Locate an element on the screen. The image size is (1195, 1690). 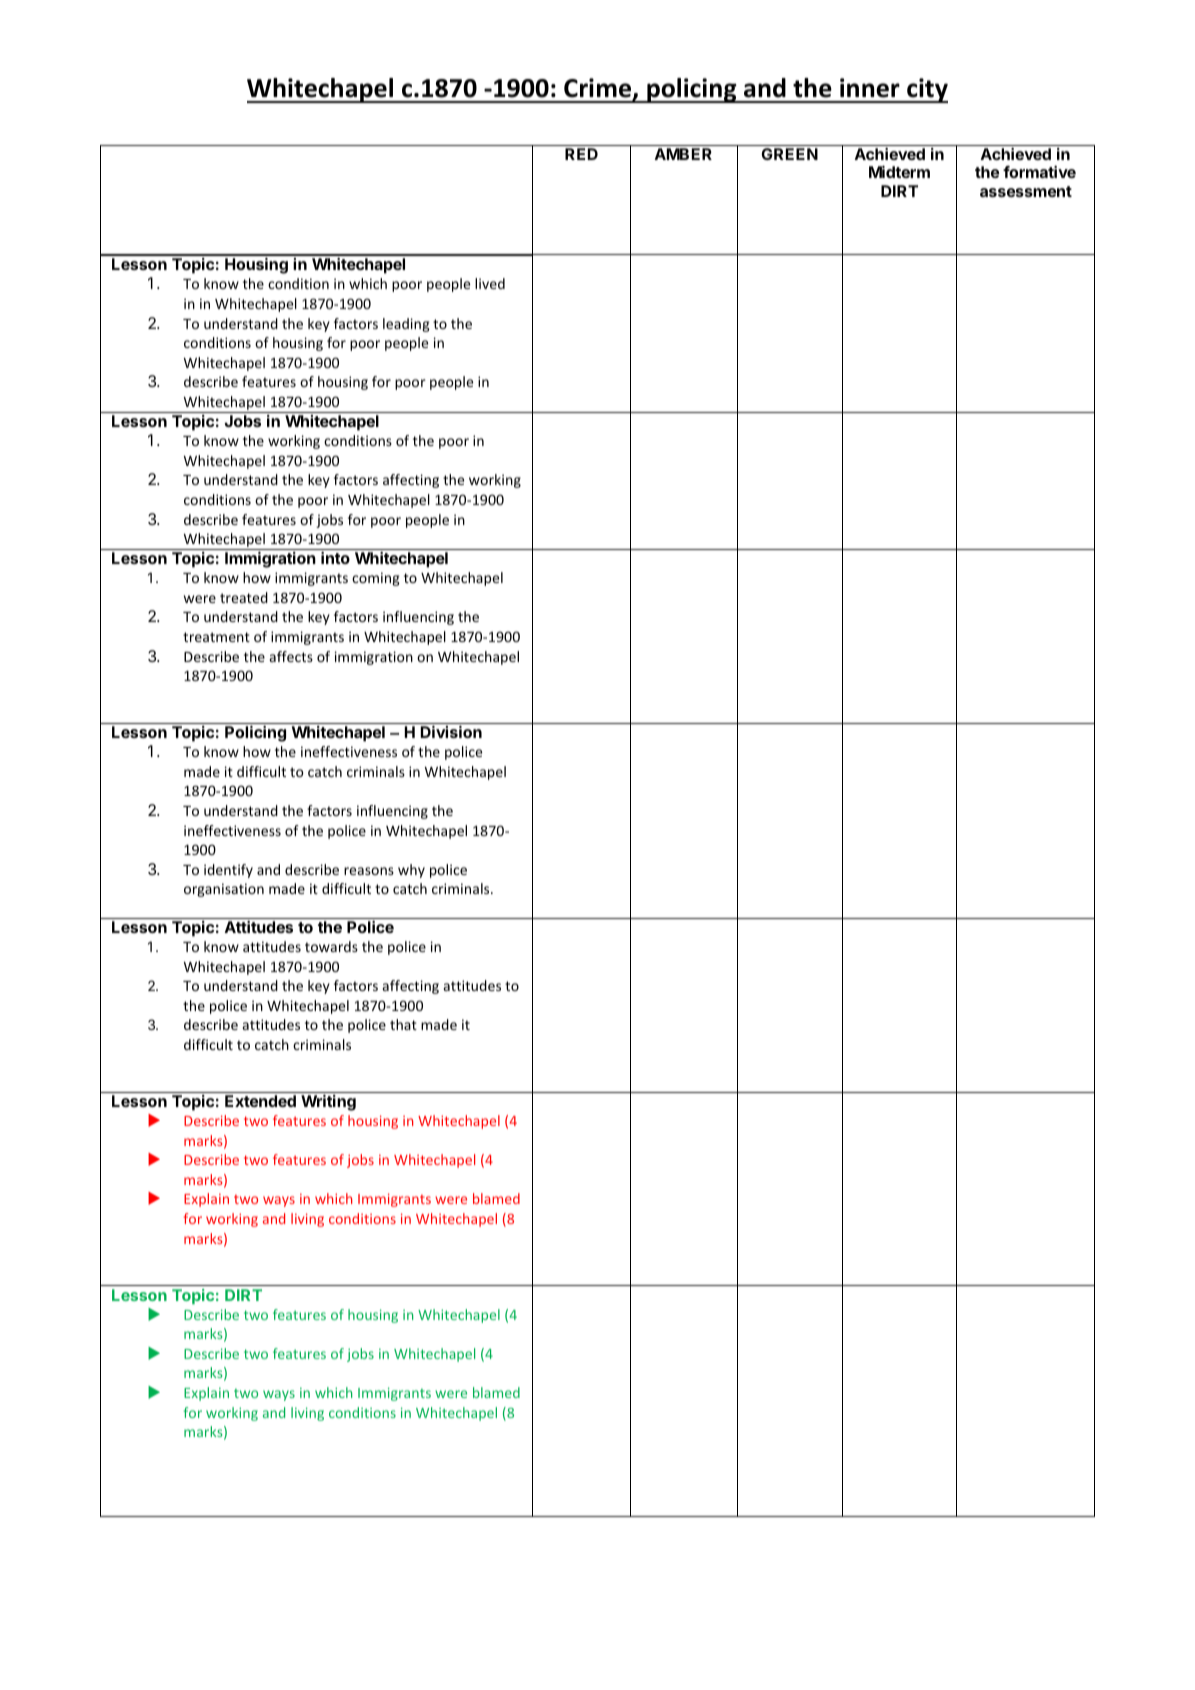
lived is located at coordinates (490, 283).
